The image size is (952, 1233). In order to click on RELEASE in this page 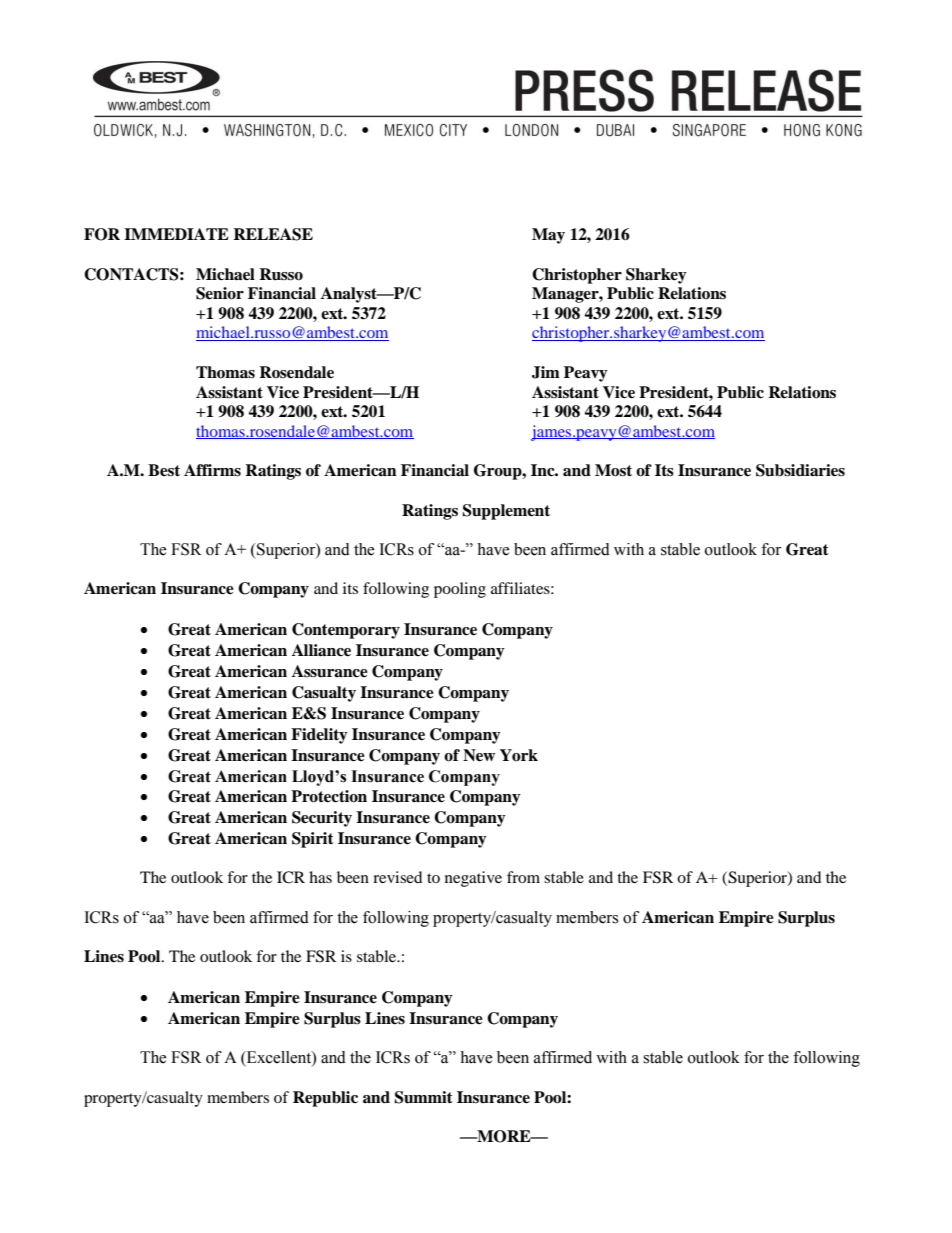, I will do `click(273, 234)`.
